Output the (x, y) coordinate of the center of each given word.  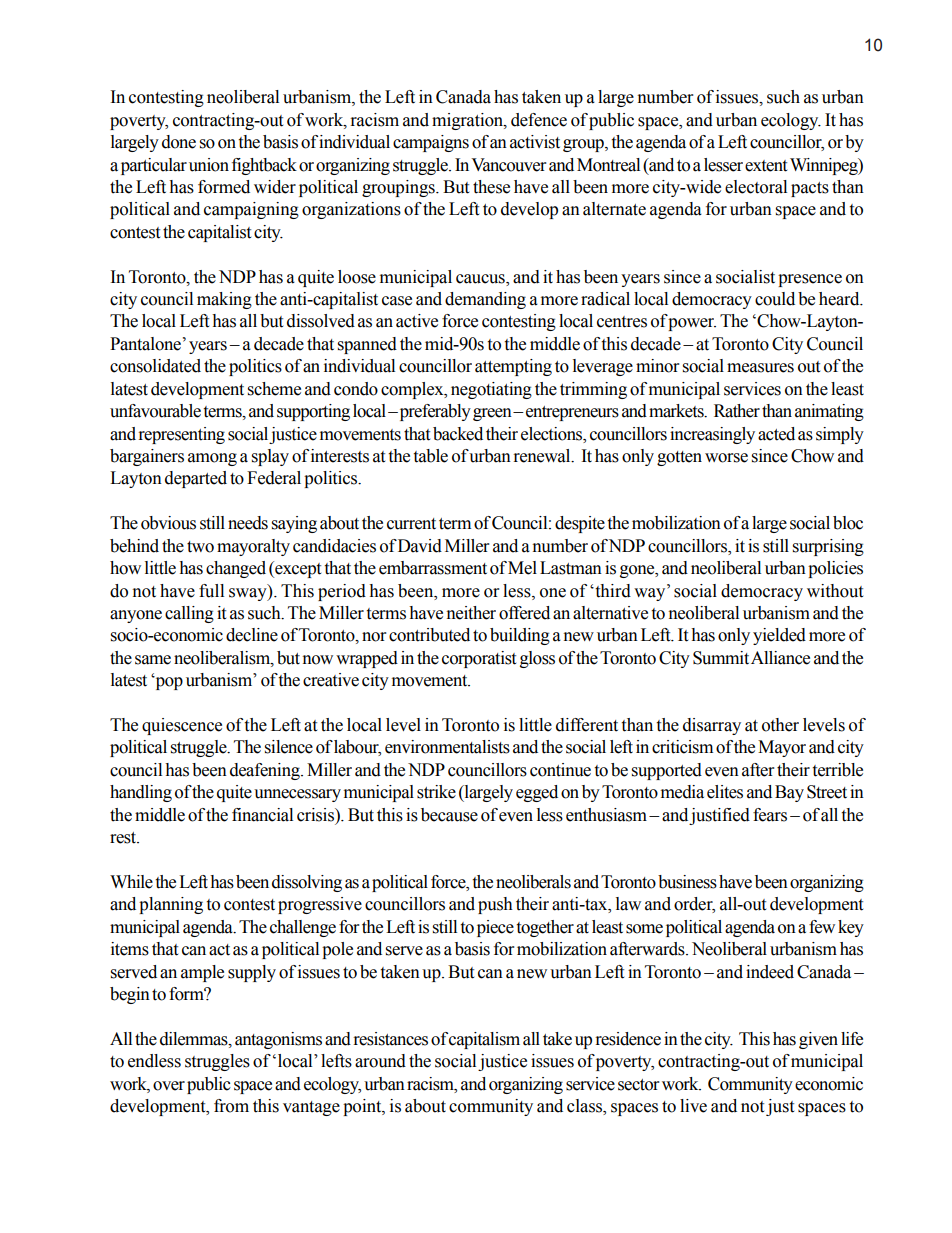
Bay (789, 793)
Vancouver (508, 165)
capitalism (484, 1040)
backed (458, 434)
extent (766, 166)
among (212, 459)
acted (776, 434)
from (231, 1106)
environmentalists (447, 747)
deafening (266, 771)
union (209, 165)
